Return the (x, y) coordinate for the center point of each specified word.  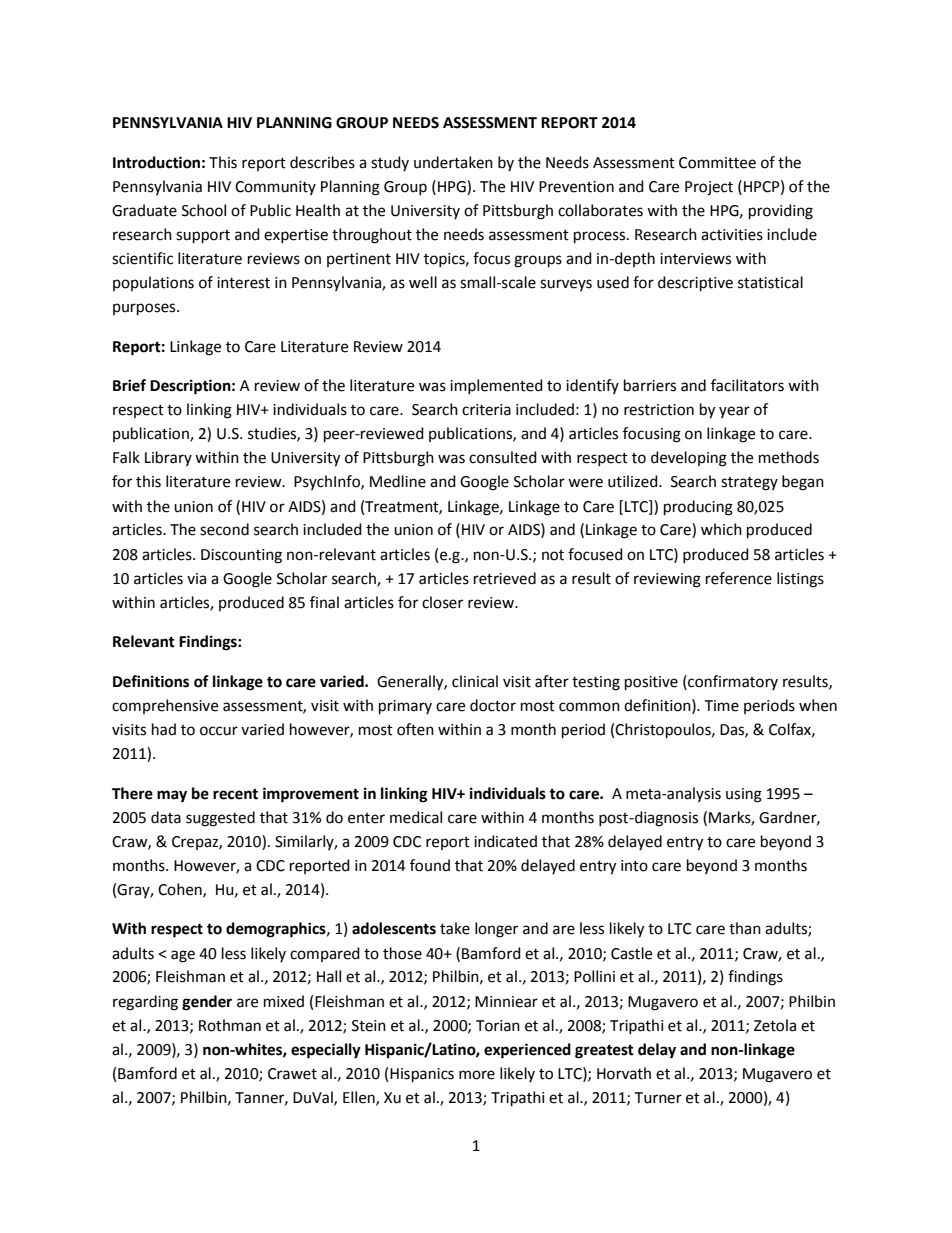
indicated (505, 841)
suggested (220, 819)
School (204, 210)
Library (168, 458)
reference (739, 578)
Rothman (230, 1025)
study (390, 163)
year (734, 412)
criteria (486, 410)
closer (442, 602)
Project (709, 188)
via (196, 579)
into (634, 866)
